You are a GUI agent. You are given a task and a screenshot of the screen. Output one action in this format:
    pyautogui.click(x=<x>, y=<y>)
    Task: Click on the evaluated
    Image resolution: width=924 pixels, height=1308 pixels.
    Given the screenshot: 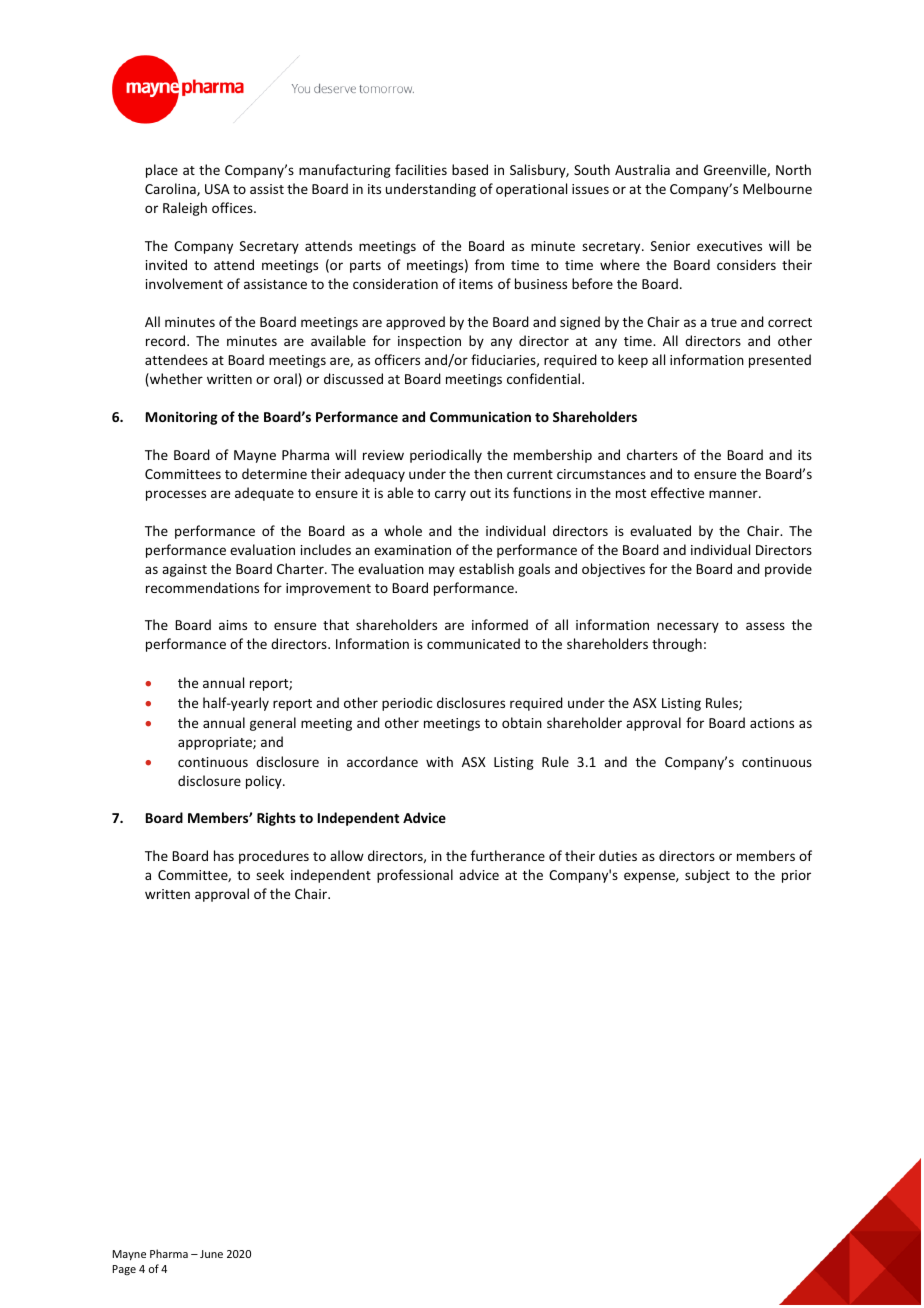 What is the action you would take?
    pyautogui.click(x=660, y=530)
